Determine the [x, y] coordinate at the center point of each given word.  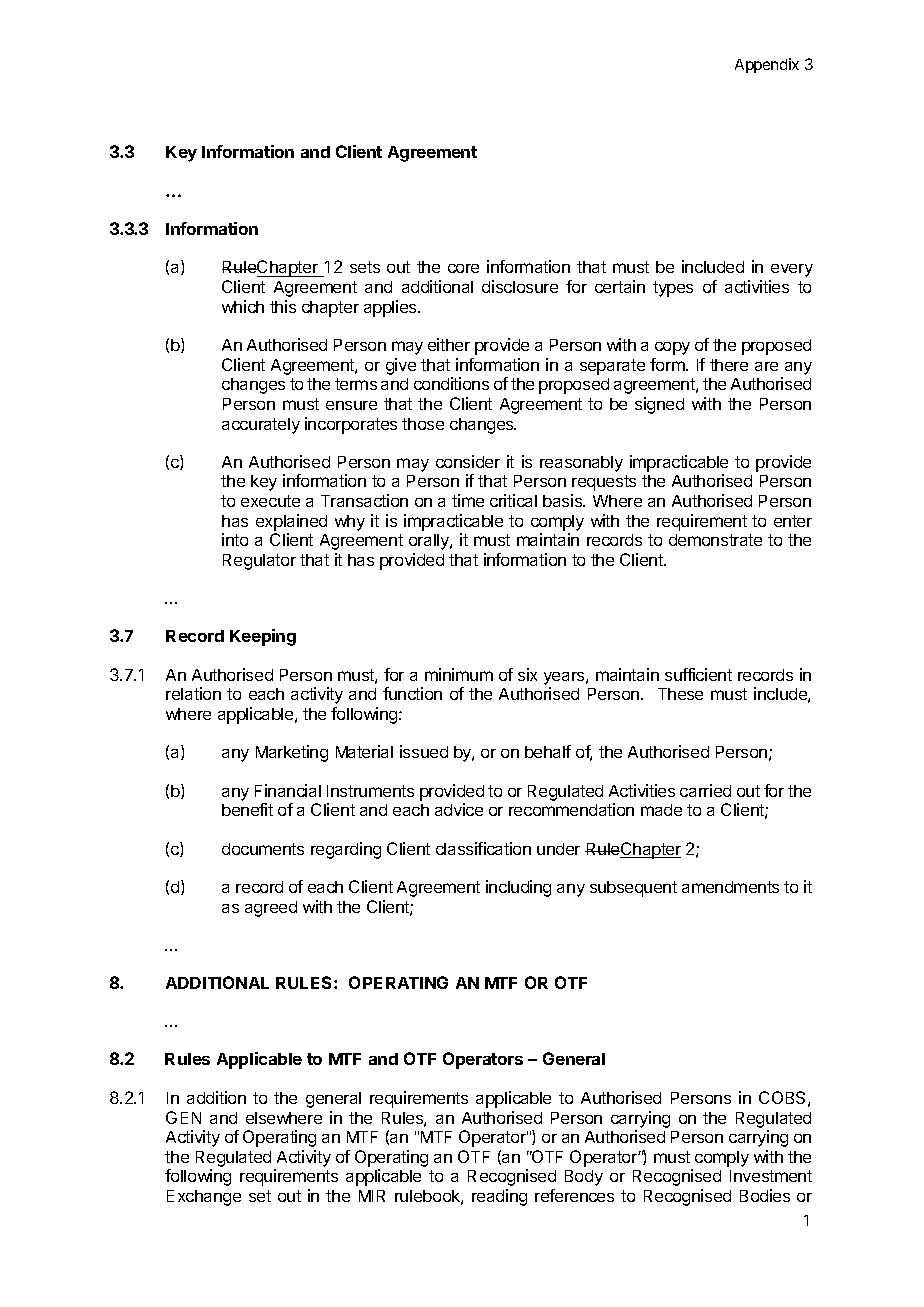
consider [468, 461]
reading [499, 1197]
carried [705, 790]
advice [459, 809]
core [463, 268]
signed [659, 405]
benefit [247, 809]
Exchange [204, 1198]
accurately [261, 426]
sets [365, 267]
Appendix [767, 65]
